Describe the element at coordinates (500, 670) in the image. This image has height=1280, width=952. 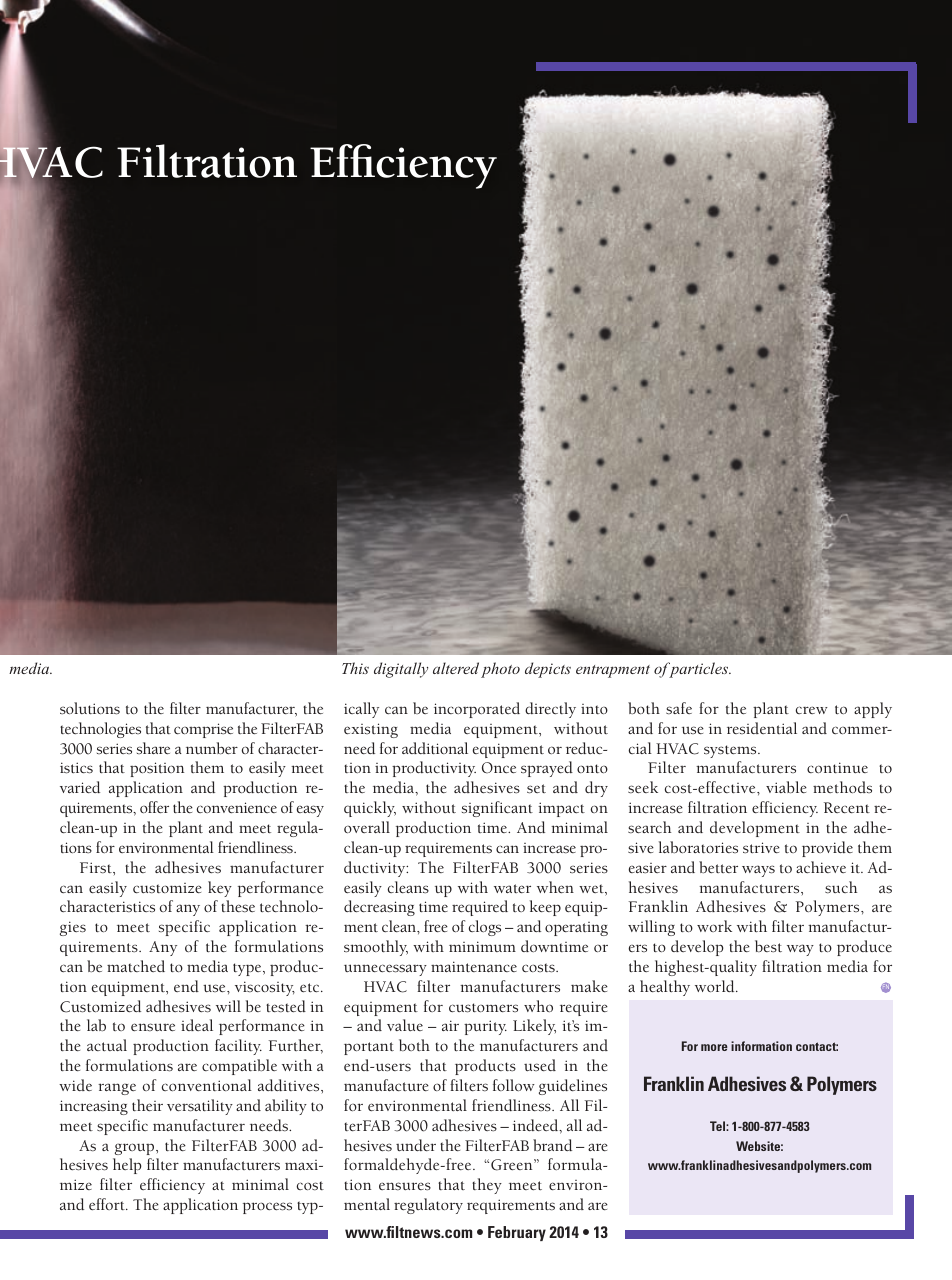
I see `photo` at that location.
